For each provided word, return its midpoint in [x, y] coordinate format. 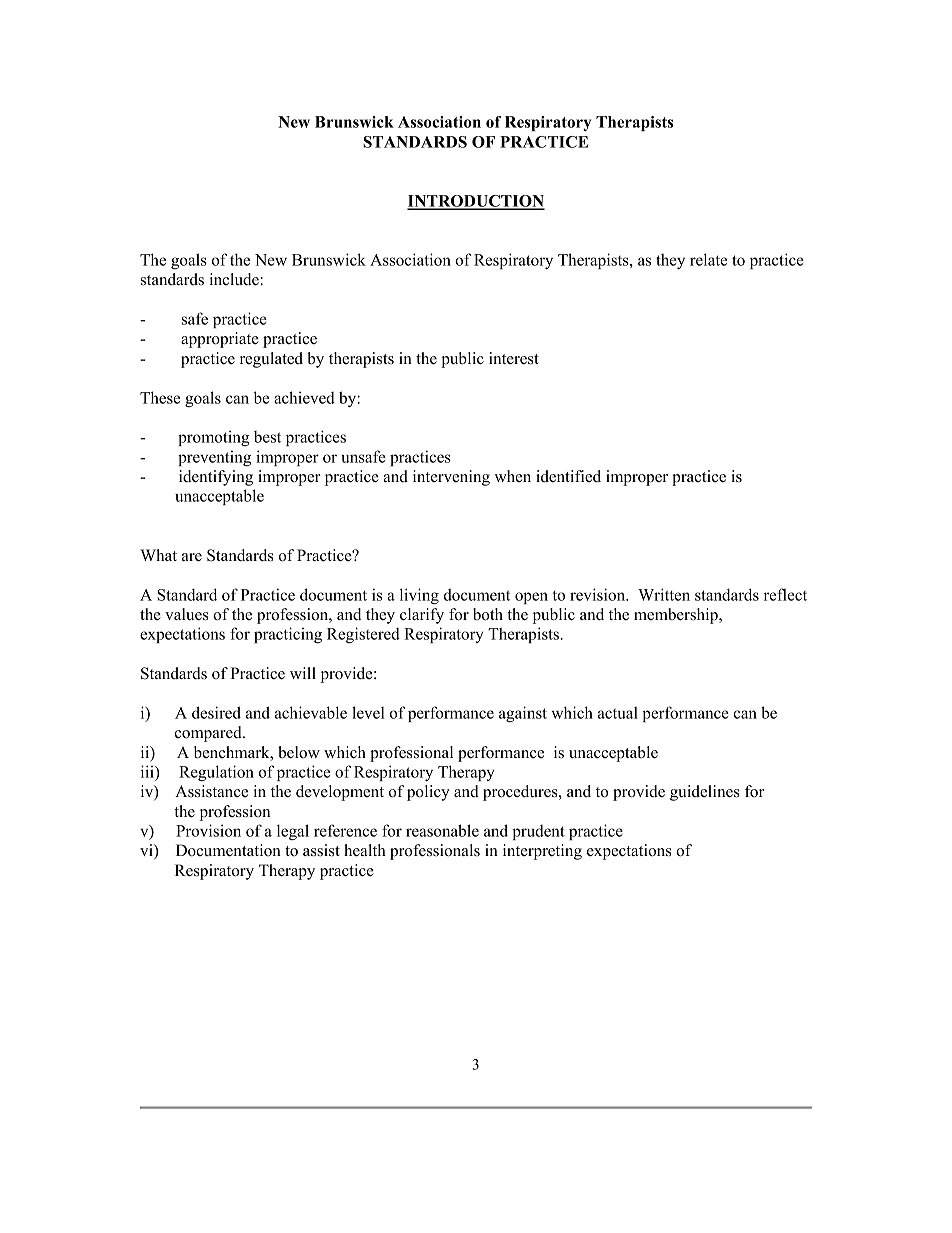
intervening [451, 478]
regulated [271, 360]
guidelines [705, 793]
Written [664, 594]
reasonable [442, 830]
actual [618, 712]
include [235, 279]
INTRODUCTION [476, 202]
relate [708, 259]
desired [216, 712]
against [523, 714]
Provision [208, 830]
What [158, 555]
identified [568, 476]
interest [514, 358]
